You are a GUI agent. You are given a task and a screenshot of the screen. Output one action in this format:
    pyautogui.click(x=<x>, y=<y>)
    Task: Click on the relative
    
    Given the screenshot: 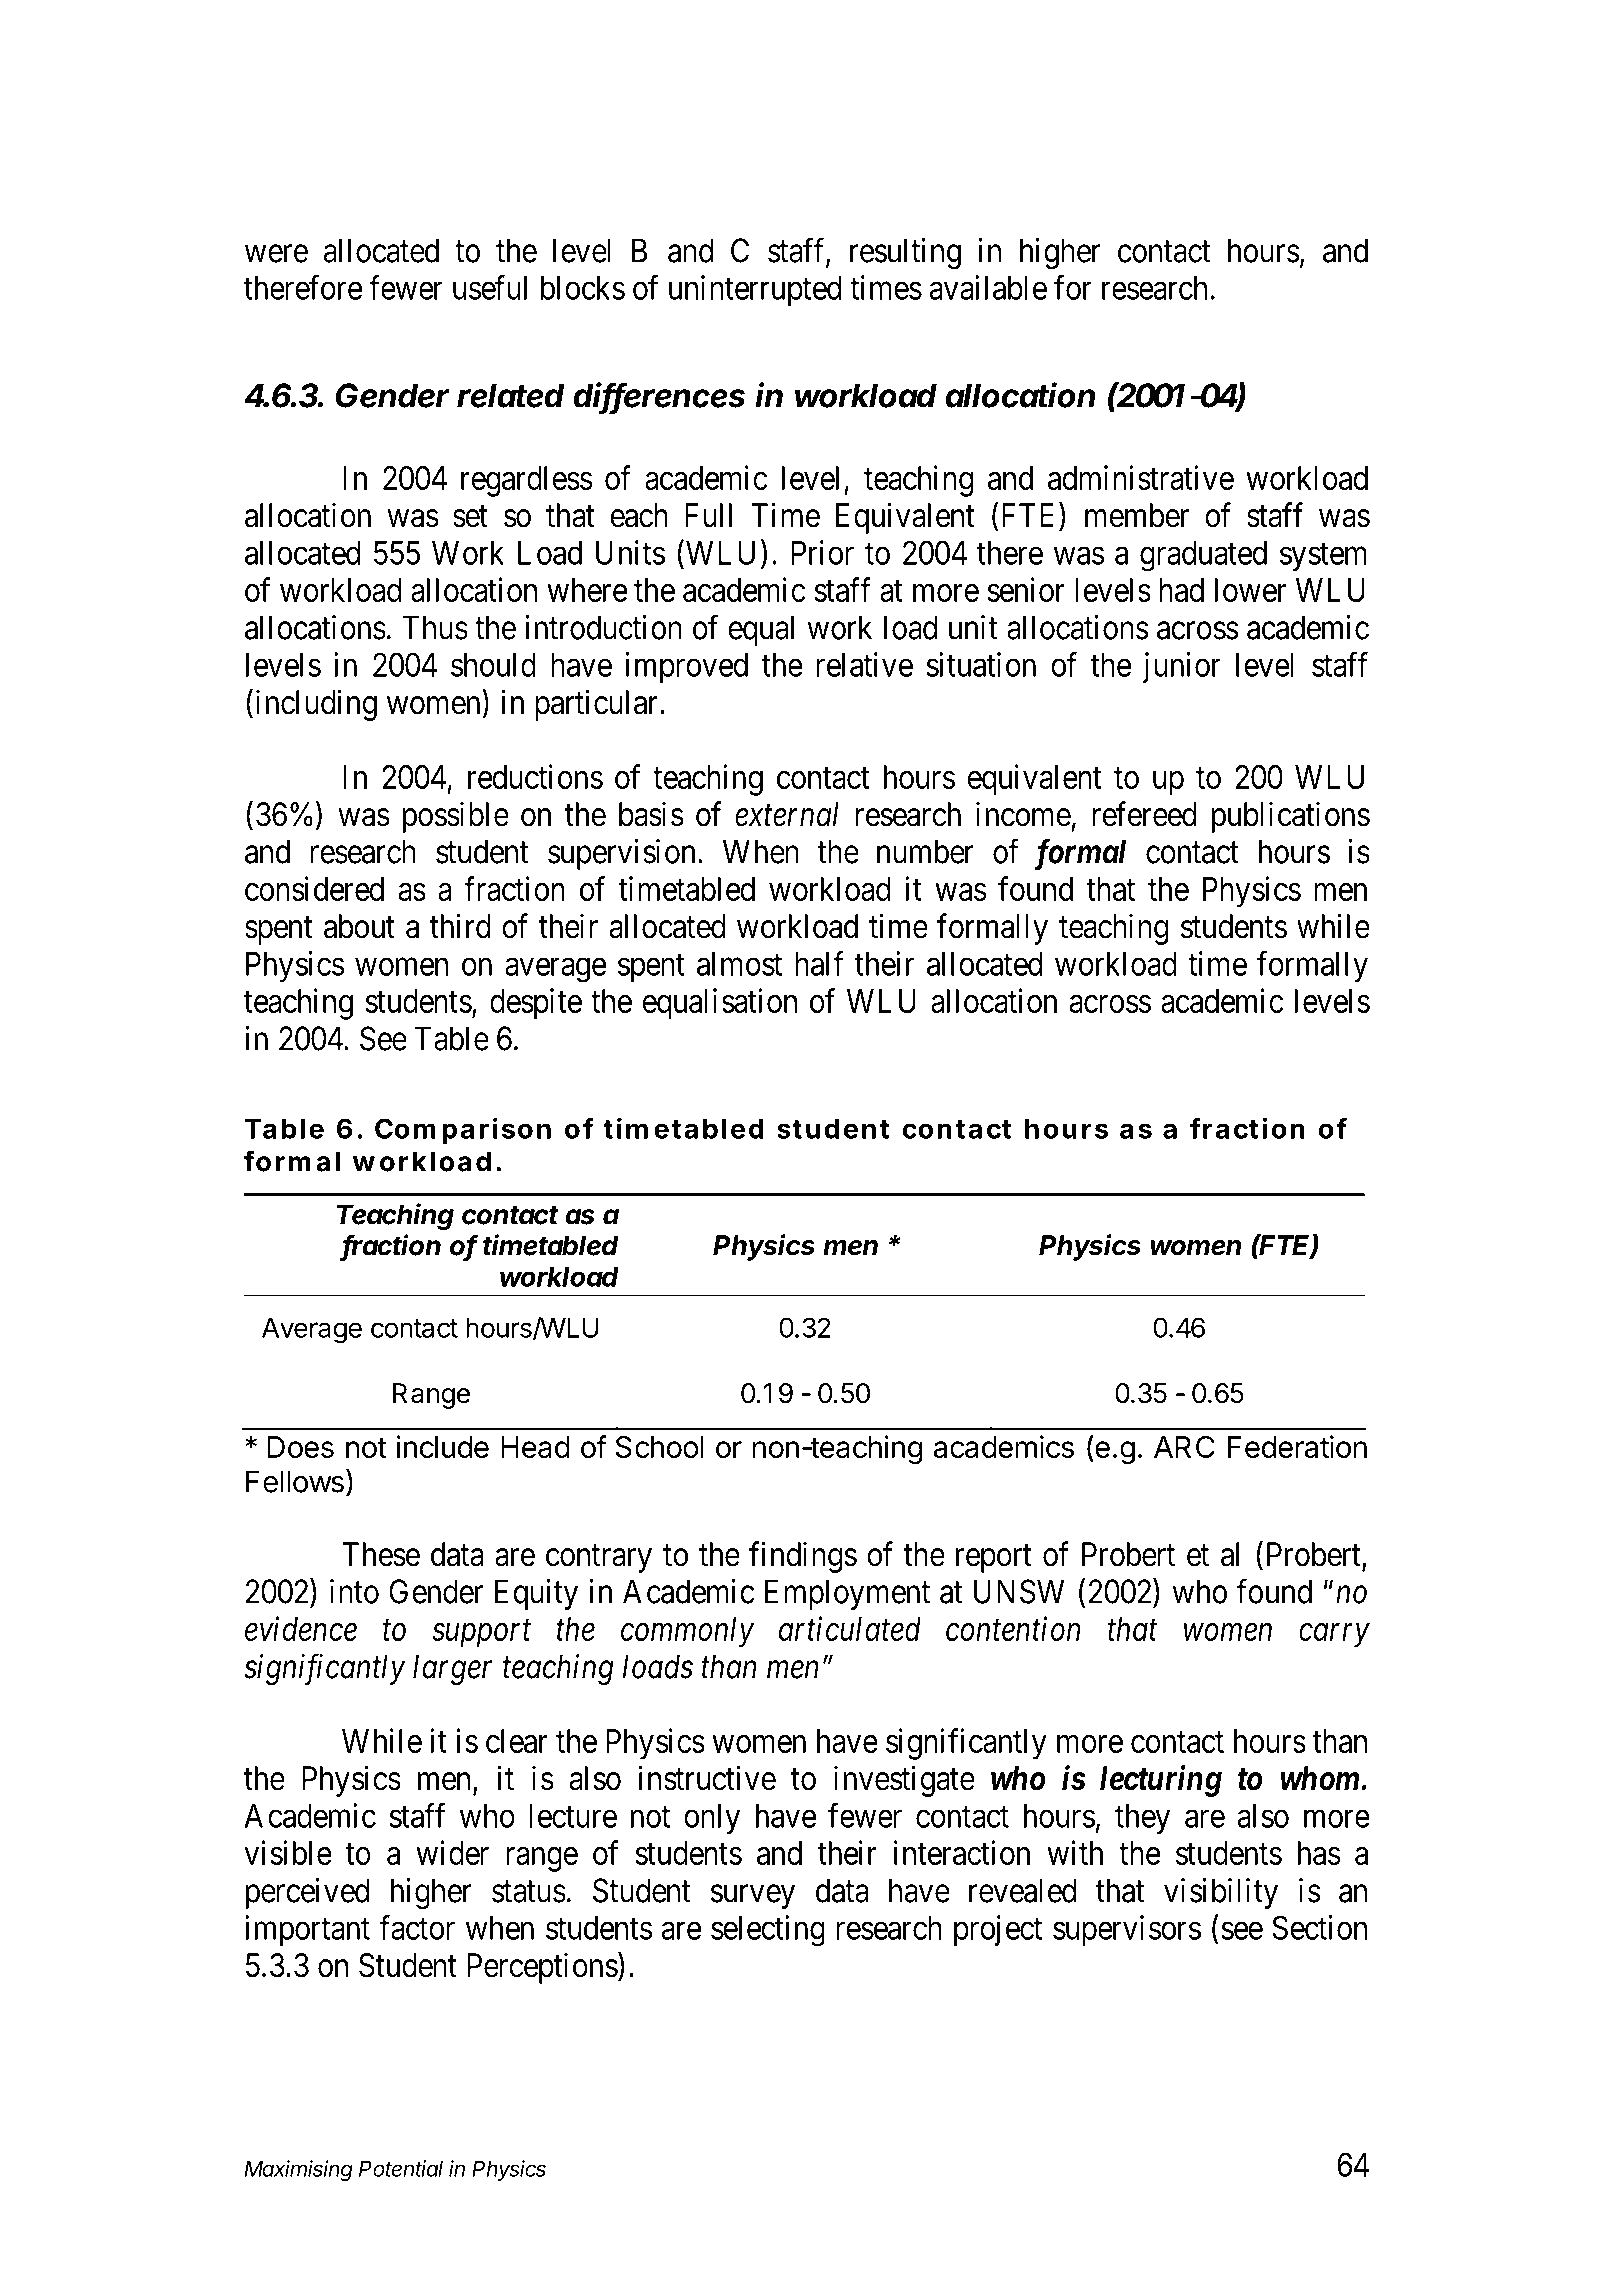 What is the action you would take?
    pyautogui.click(x=864, y=664)
